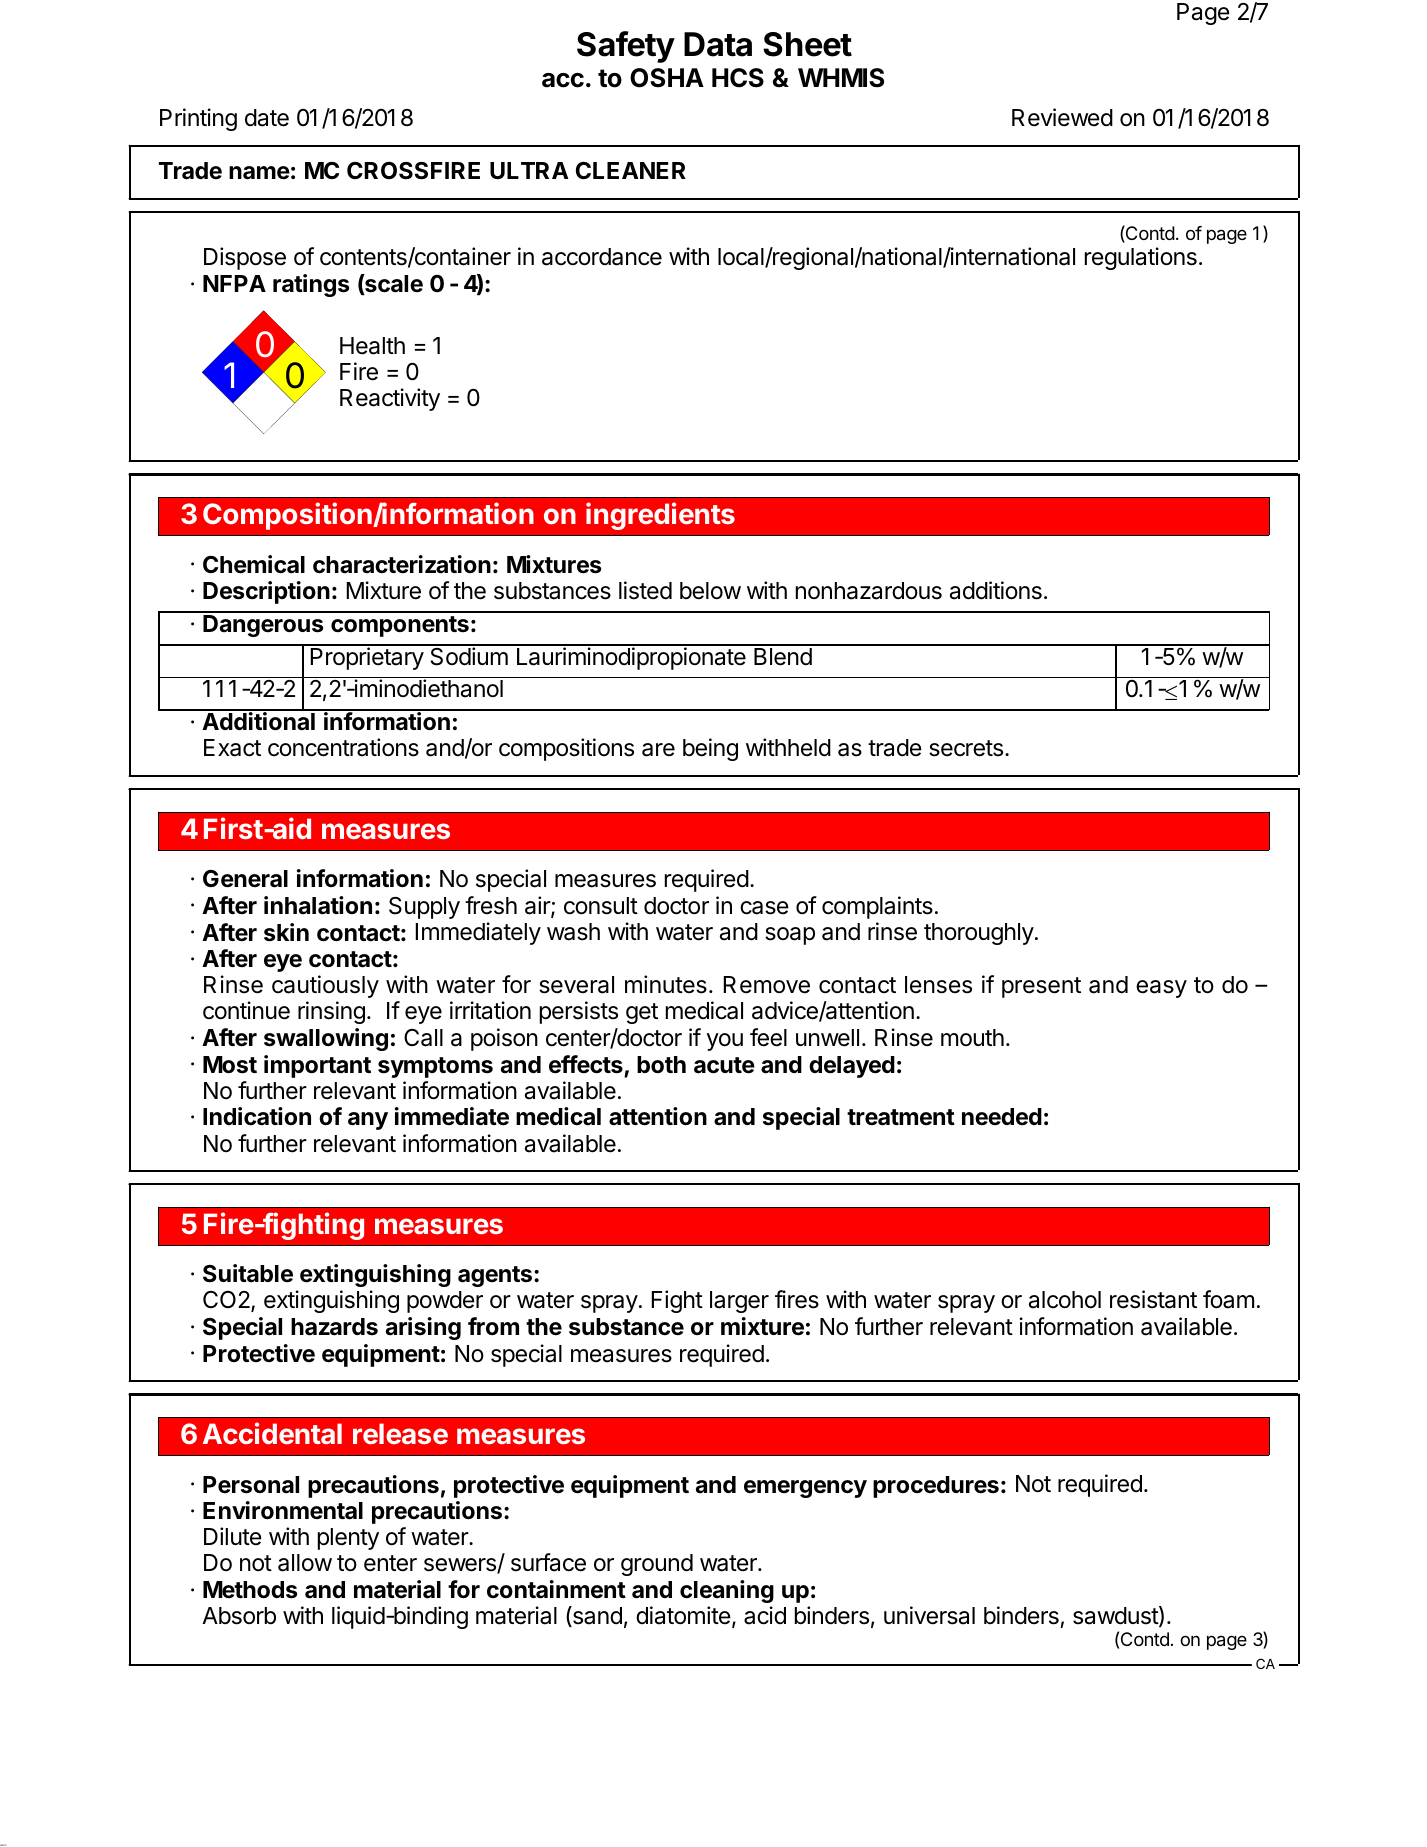  I want to click on secrets, so click(966, 748).
